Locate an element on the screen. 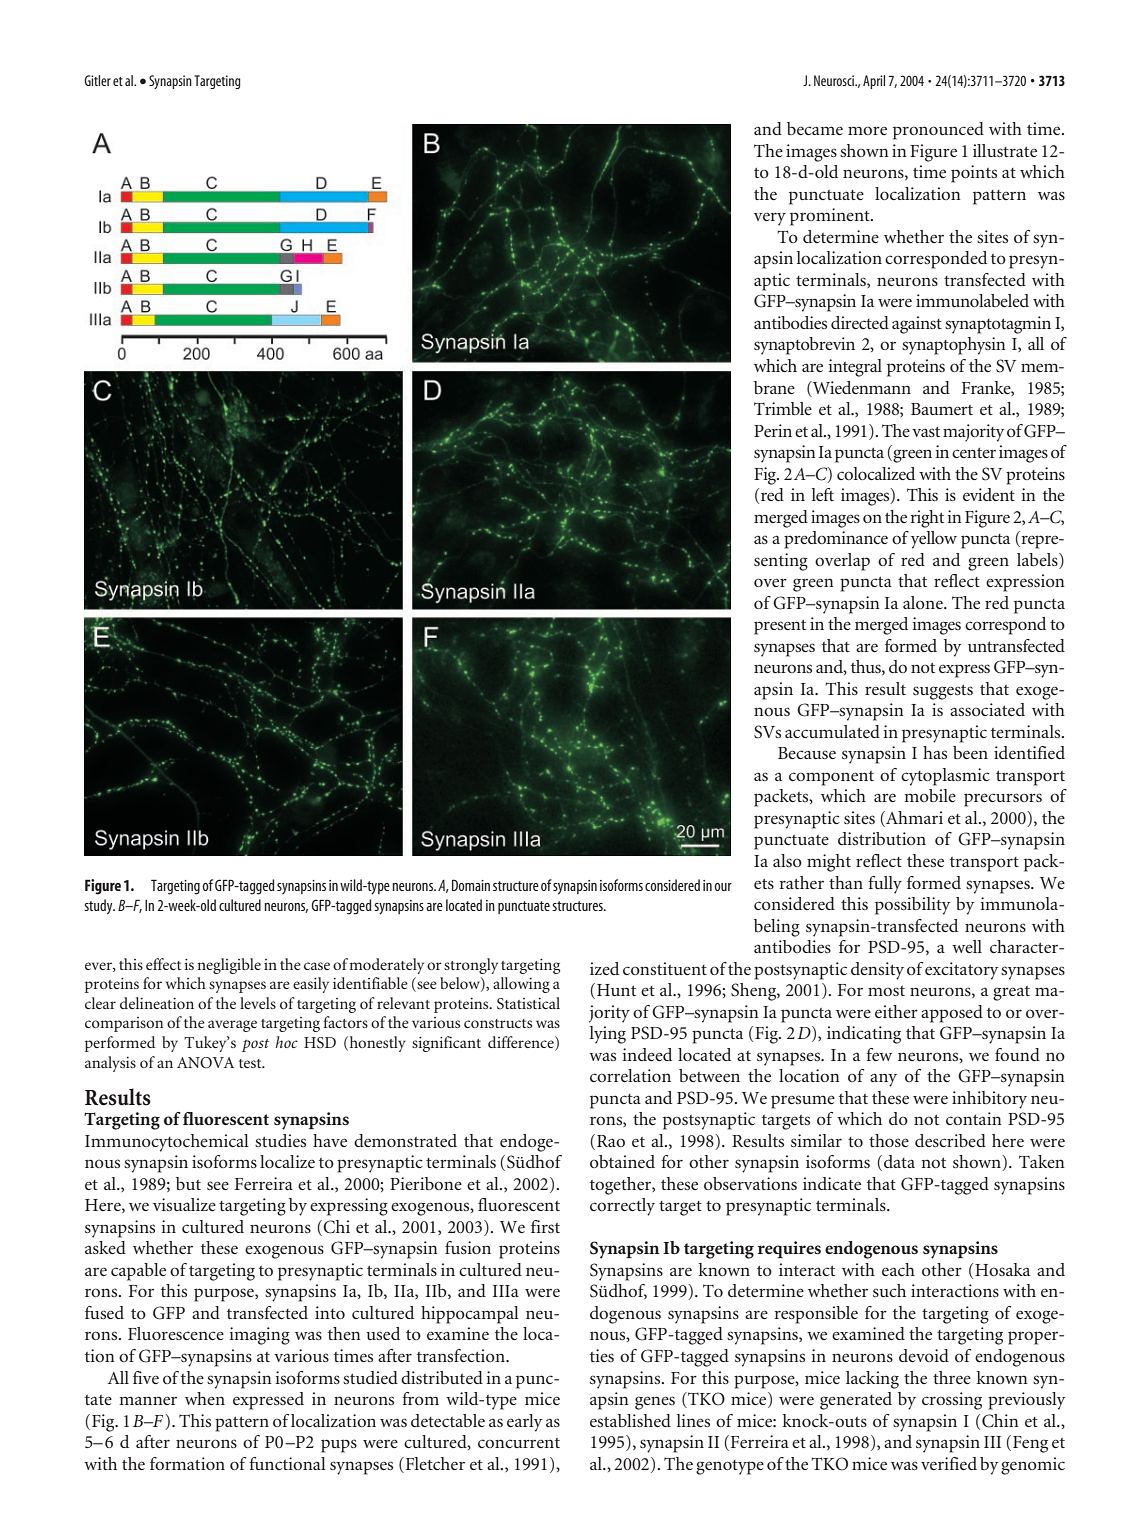 Image resolution: width=1145 pixels, height=1532 pixels. any is located at coordinates (883, 1080).
